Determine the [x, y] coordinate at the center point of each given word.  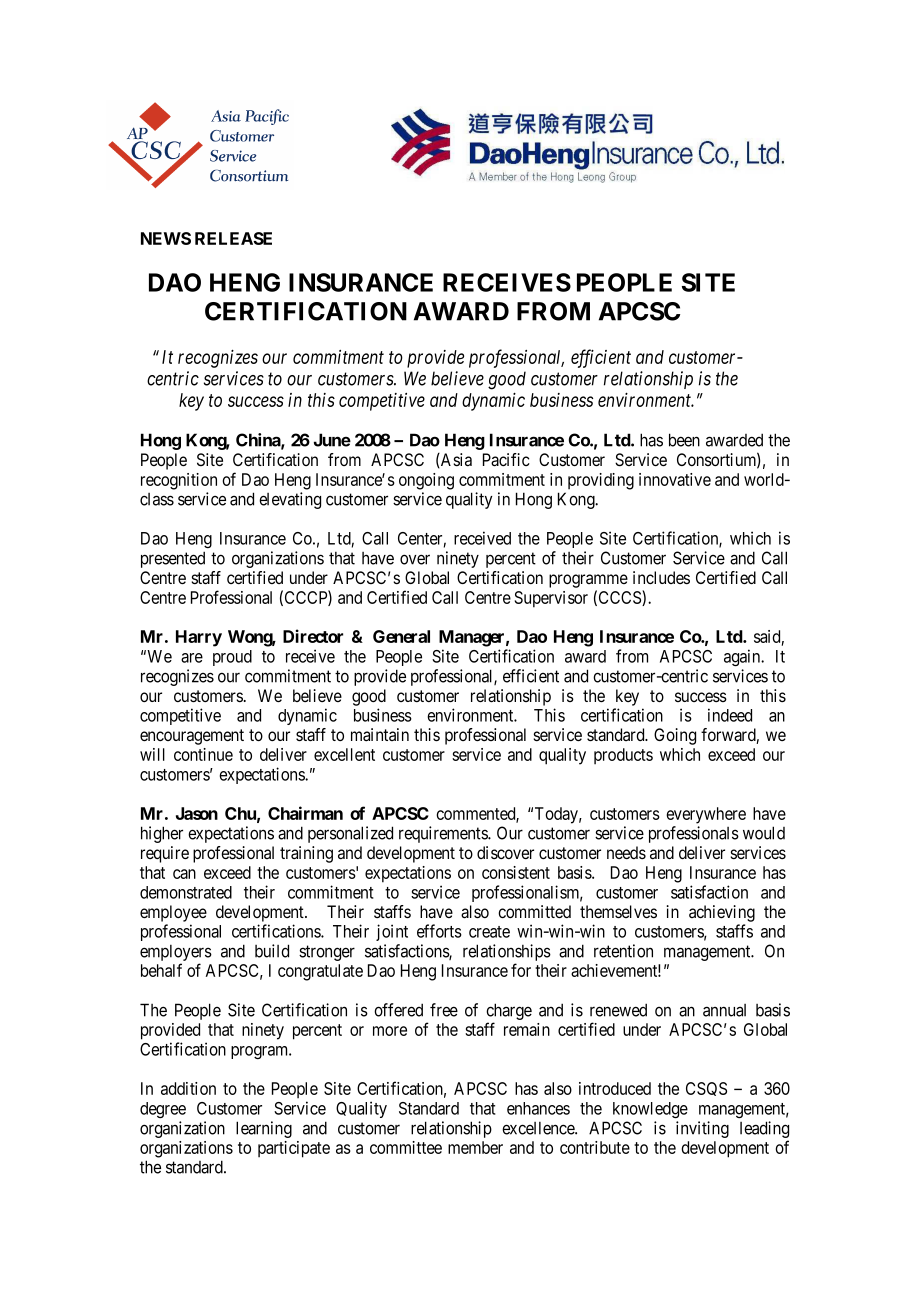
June [332, 440]
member [475, 1147]
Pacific [506, 460]
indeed [730, 715]
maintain [380, 735]
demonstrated [186, 892]
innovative [675, 479]
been [684, 440]
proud [232, 658]
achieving [722, 913]
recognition [179, 481]
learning [264, 1129]
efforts [439, 931]
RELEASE [233, 238]
